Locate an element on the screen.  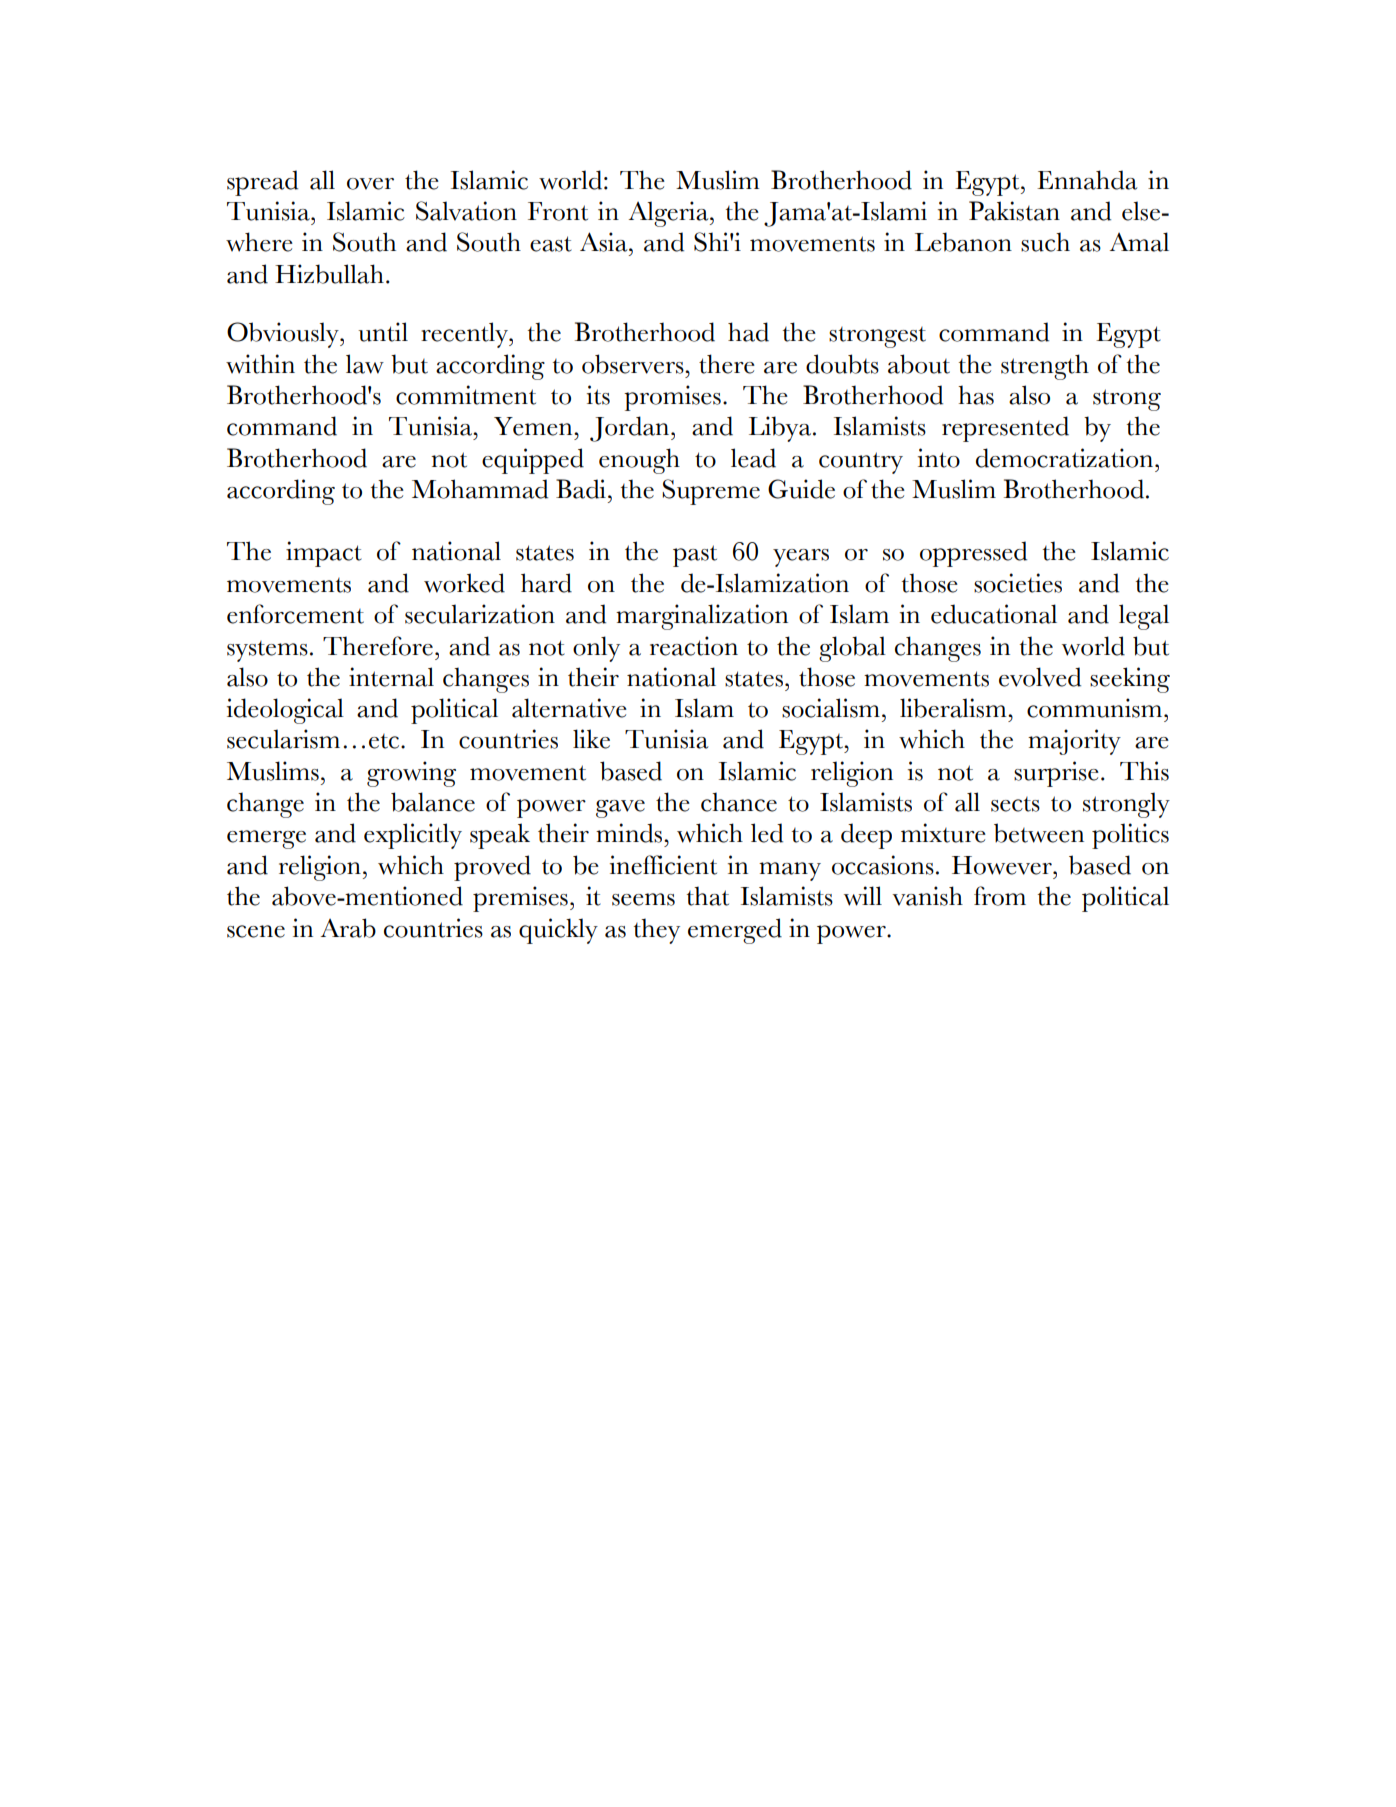
lead is located at coordinates (753, 458).
